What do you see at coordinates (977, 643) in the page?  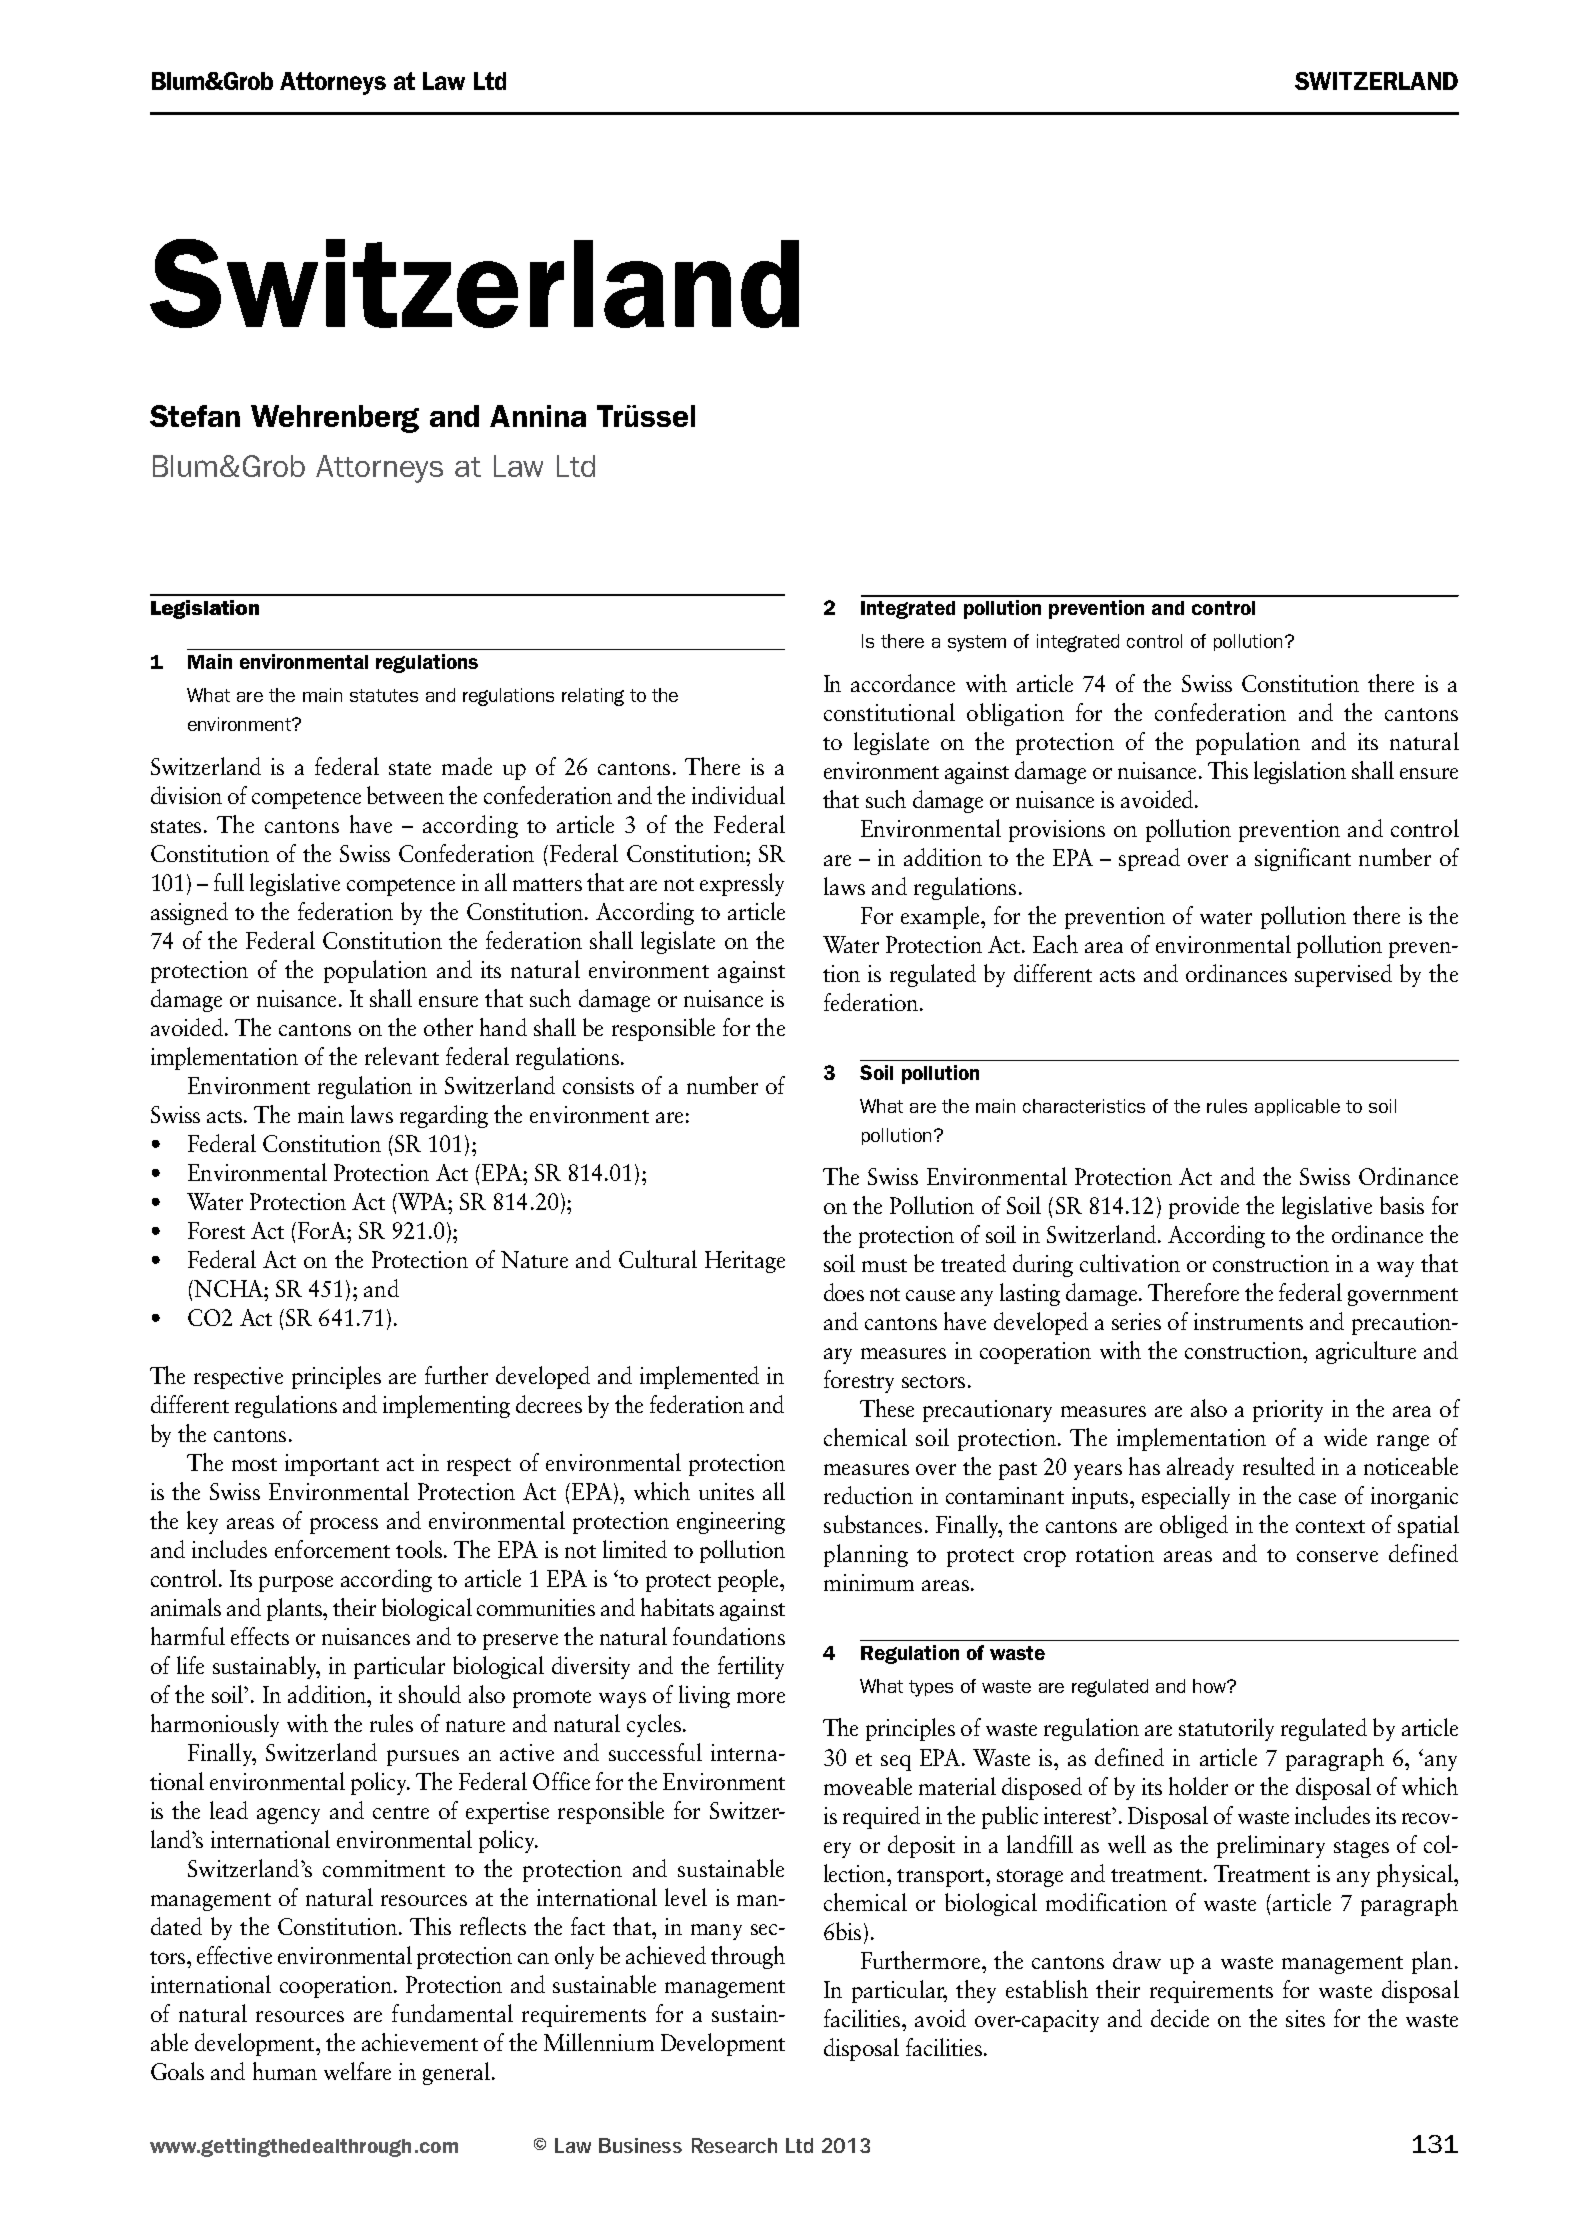 I see `system` at bounding box center [977, 643].
